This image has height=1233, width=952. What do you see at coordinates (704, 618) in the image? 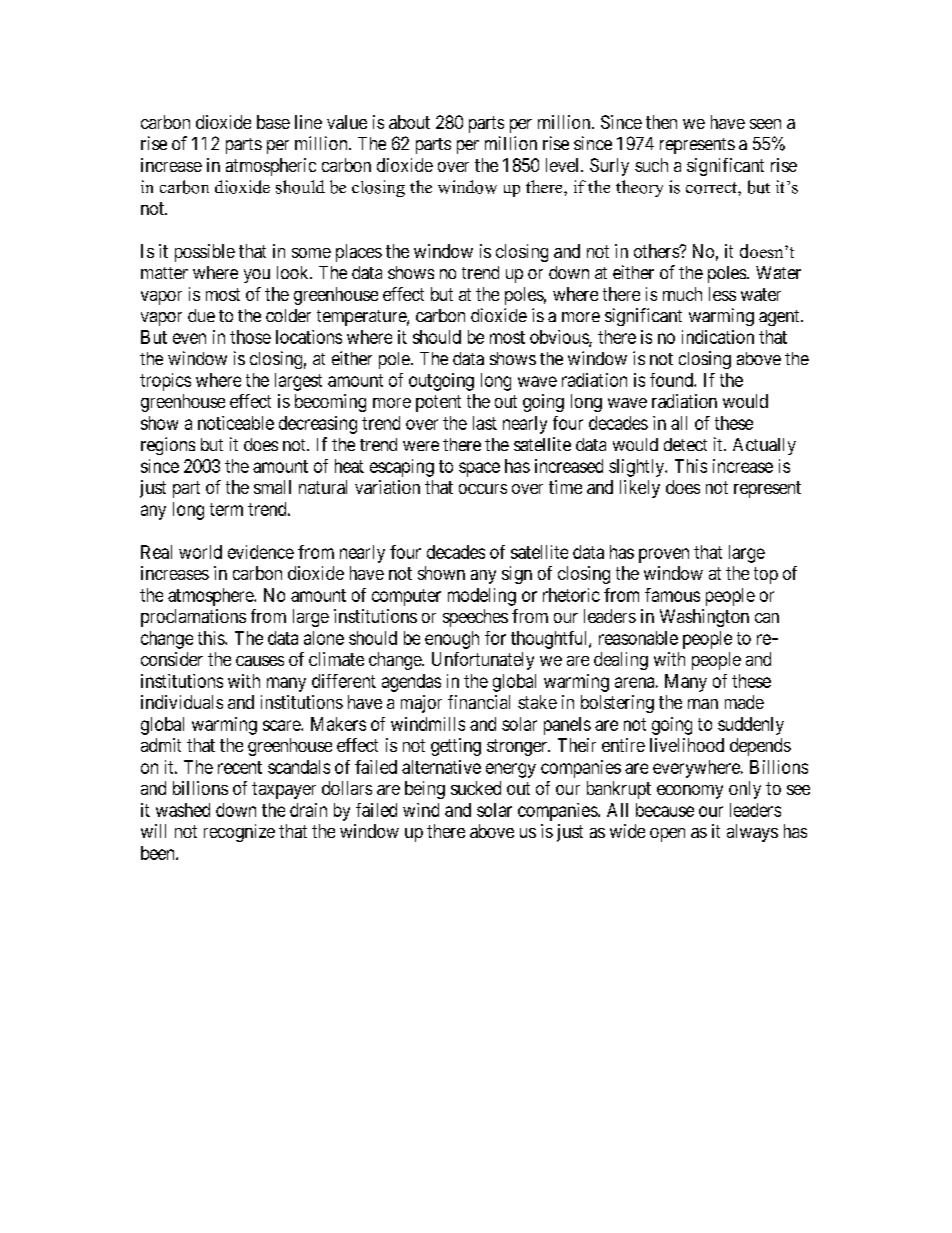
I see `Washington` at bounding box center [704, 618].
